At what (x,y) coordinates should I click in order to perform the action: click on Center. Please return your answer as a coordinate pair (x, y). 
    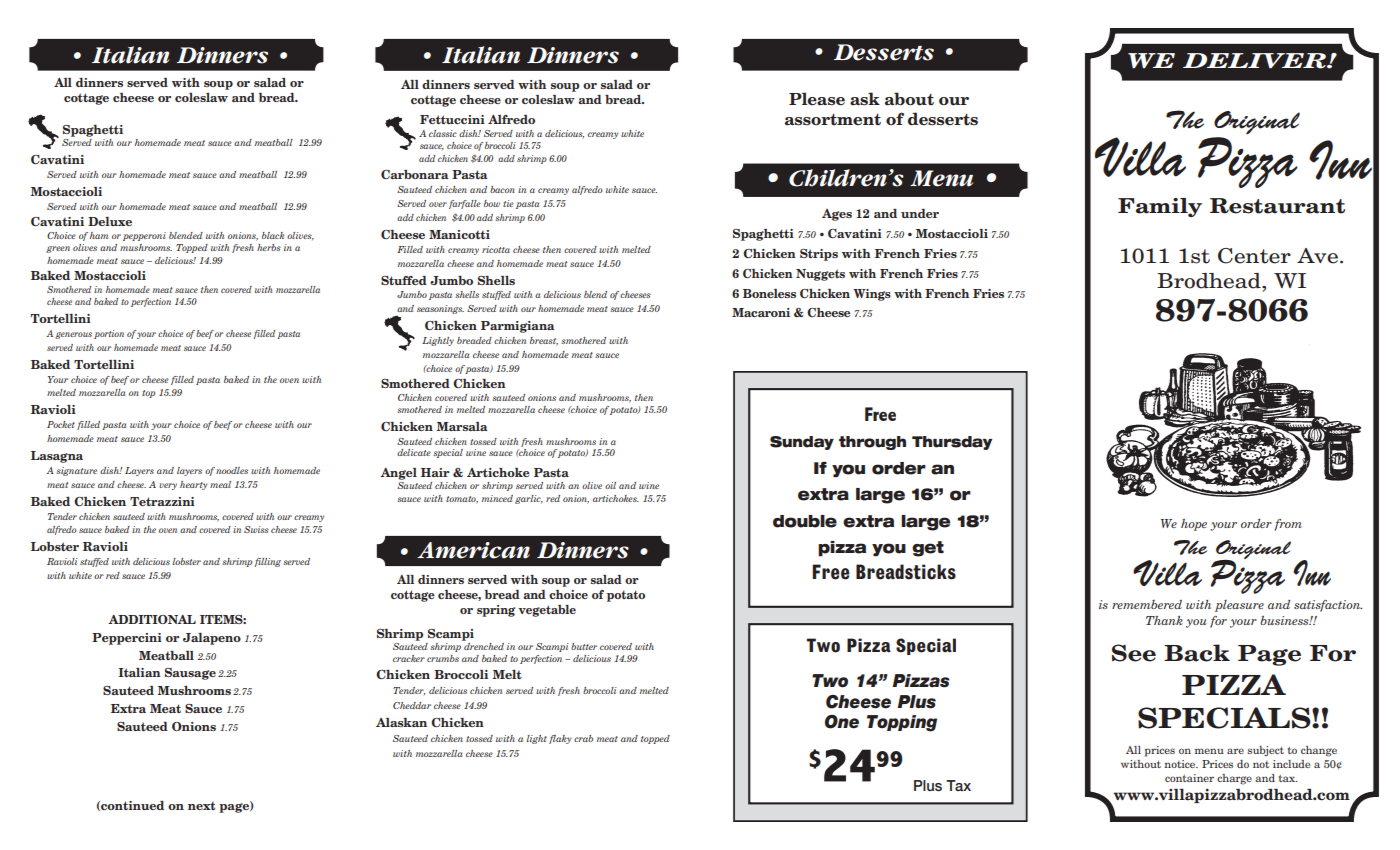
    Looking at the image, I should click on (1254, 256).
